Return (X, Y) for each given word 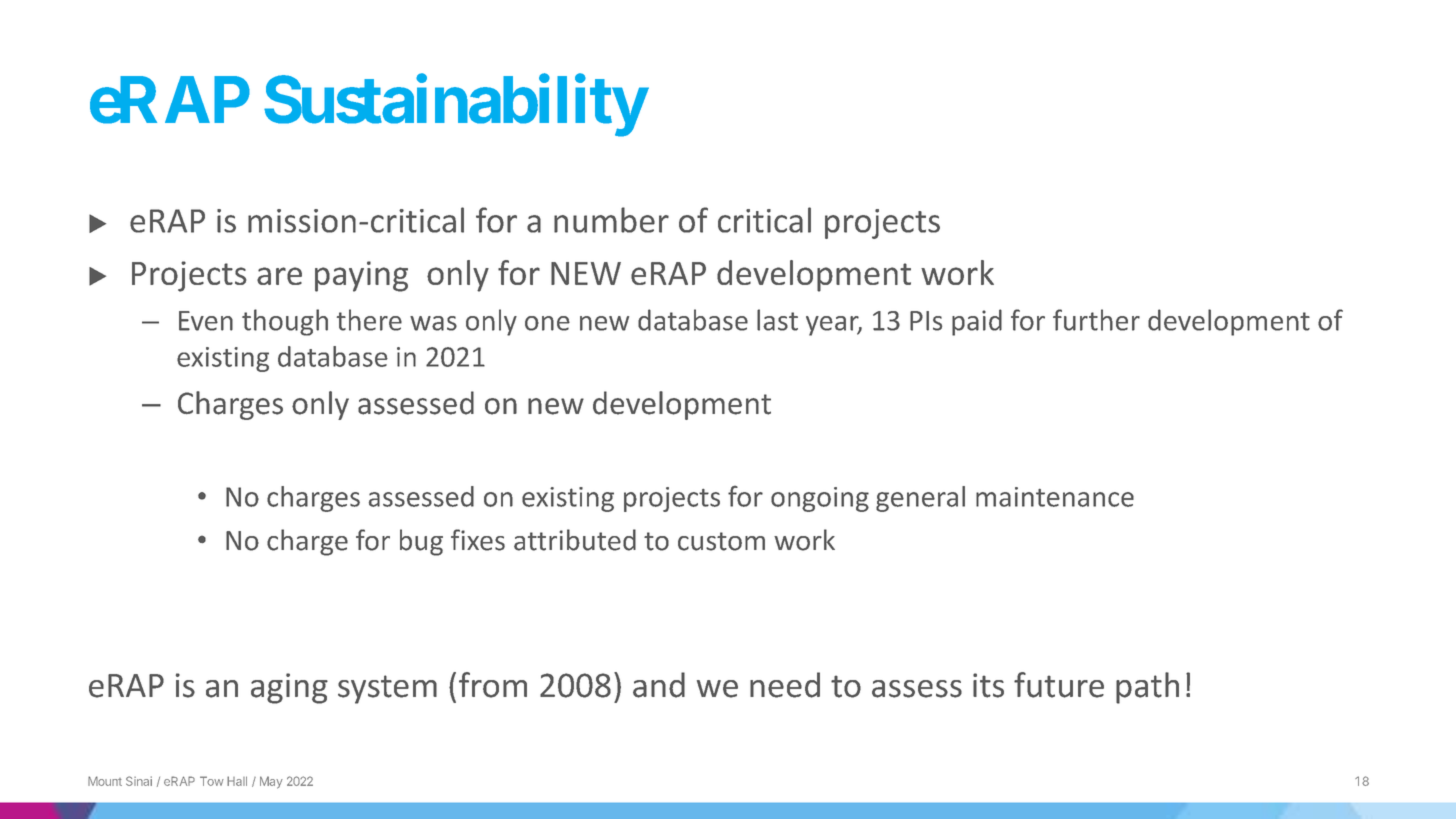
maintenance (1055, 497)
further (1096, 320)
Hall (237, 781)
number (611, 220)
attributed (575, 540)
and (659, 685)
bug (421, 542)
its (988, 685)
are (279, 276)
